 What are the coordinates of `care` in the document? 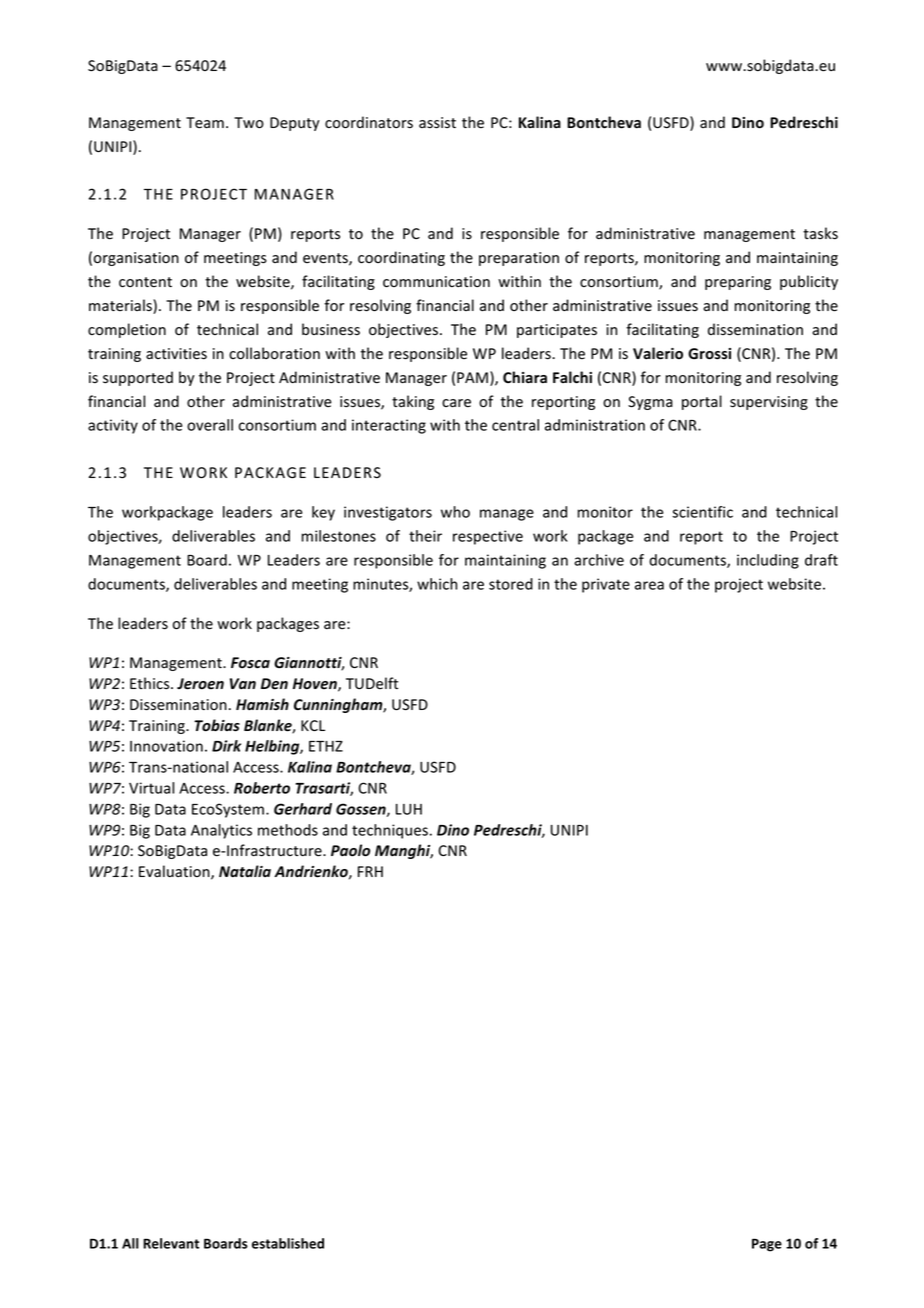 It's located at (456, 403).
